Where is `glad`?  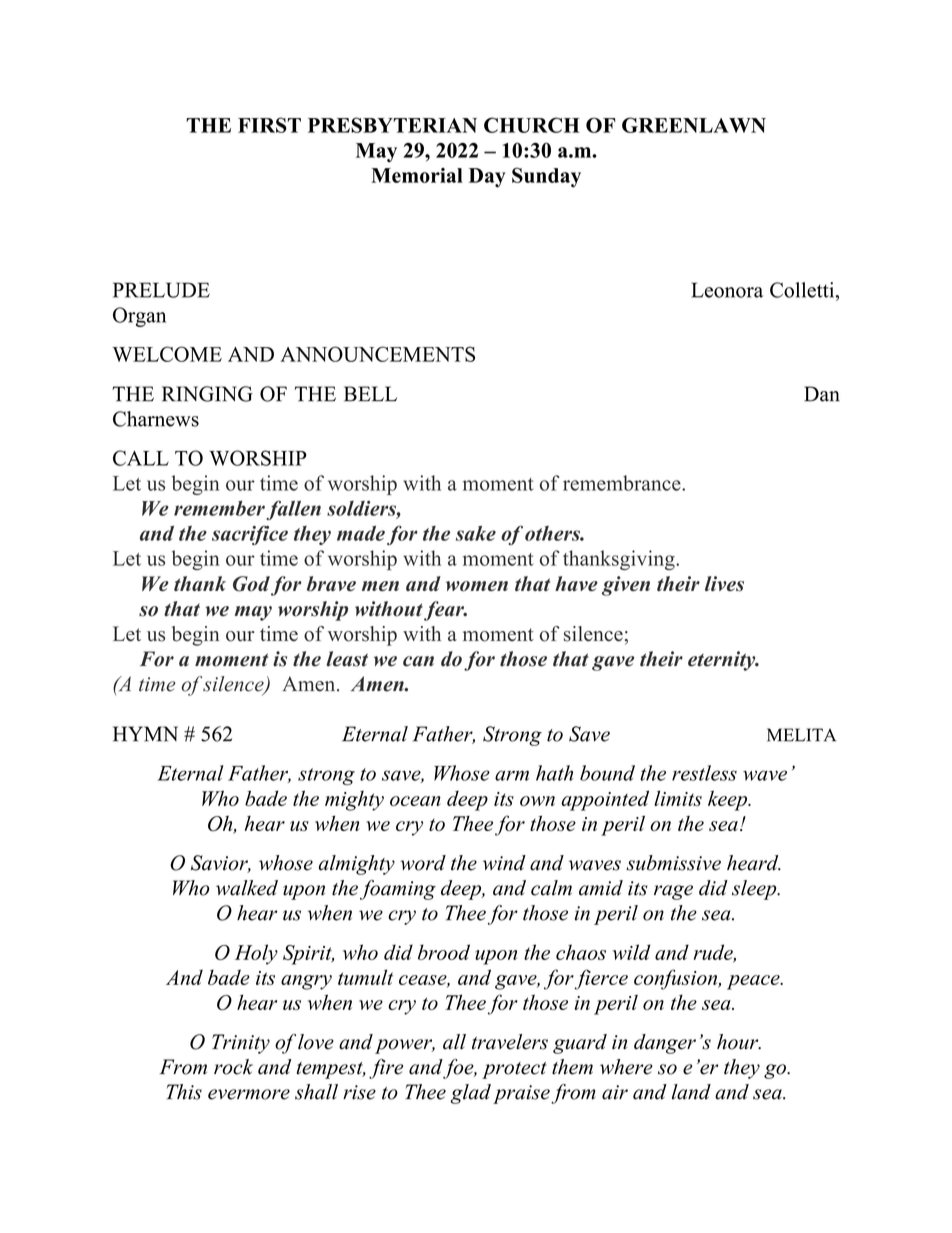
glad is located at coordinates (470, 1094).
